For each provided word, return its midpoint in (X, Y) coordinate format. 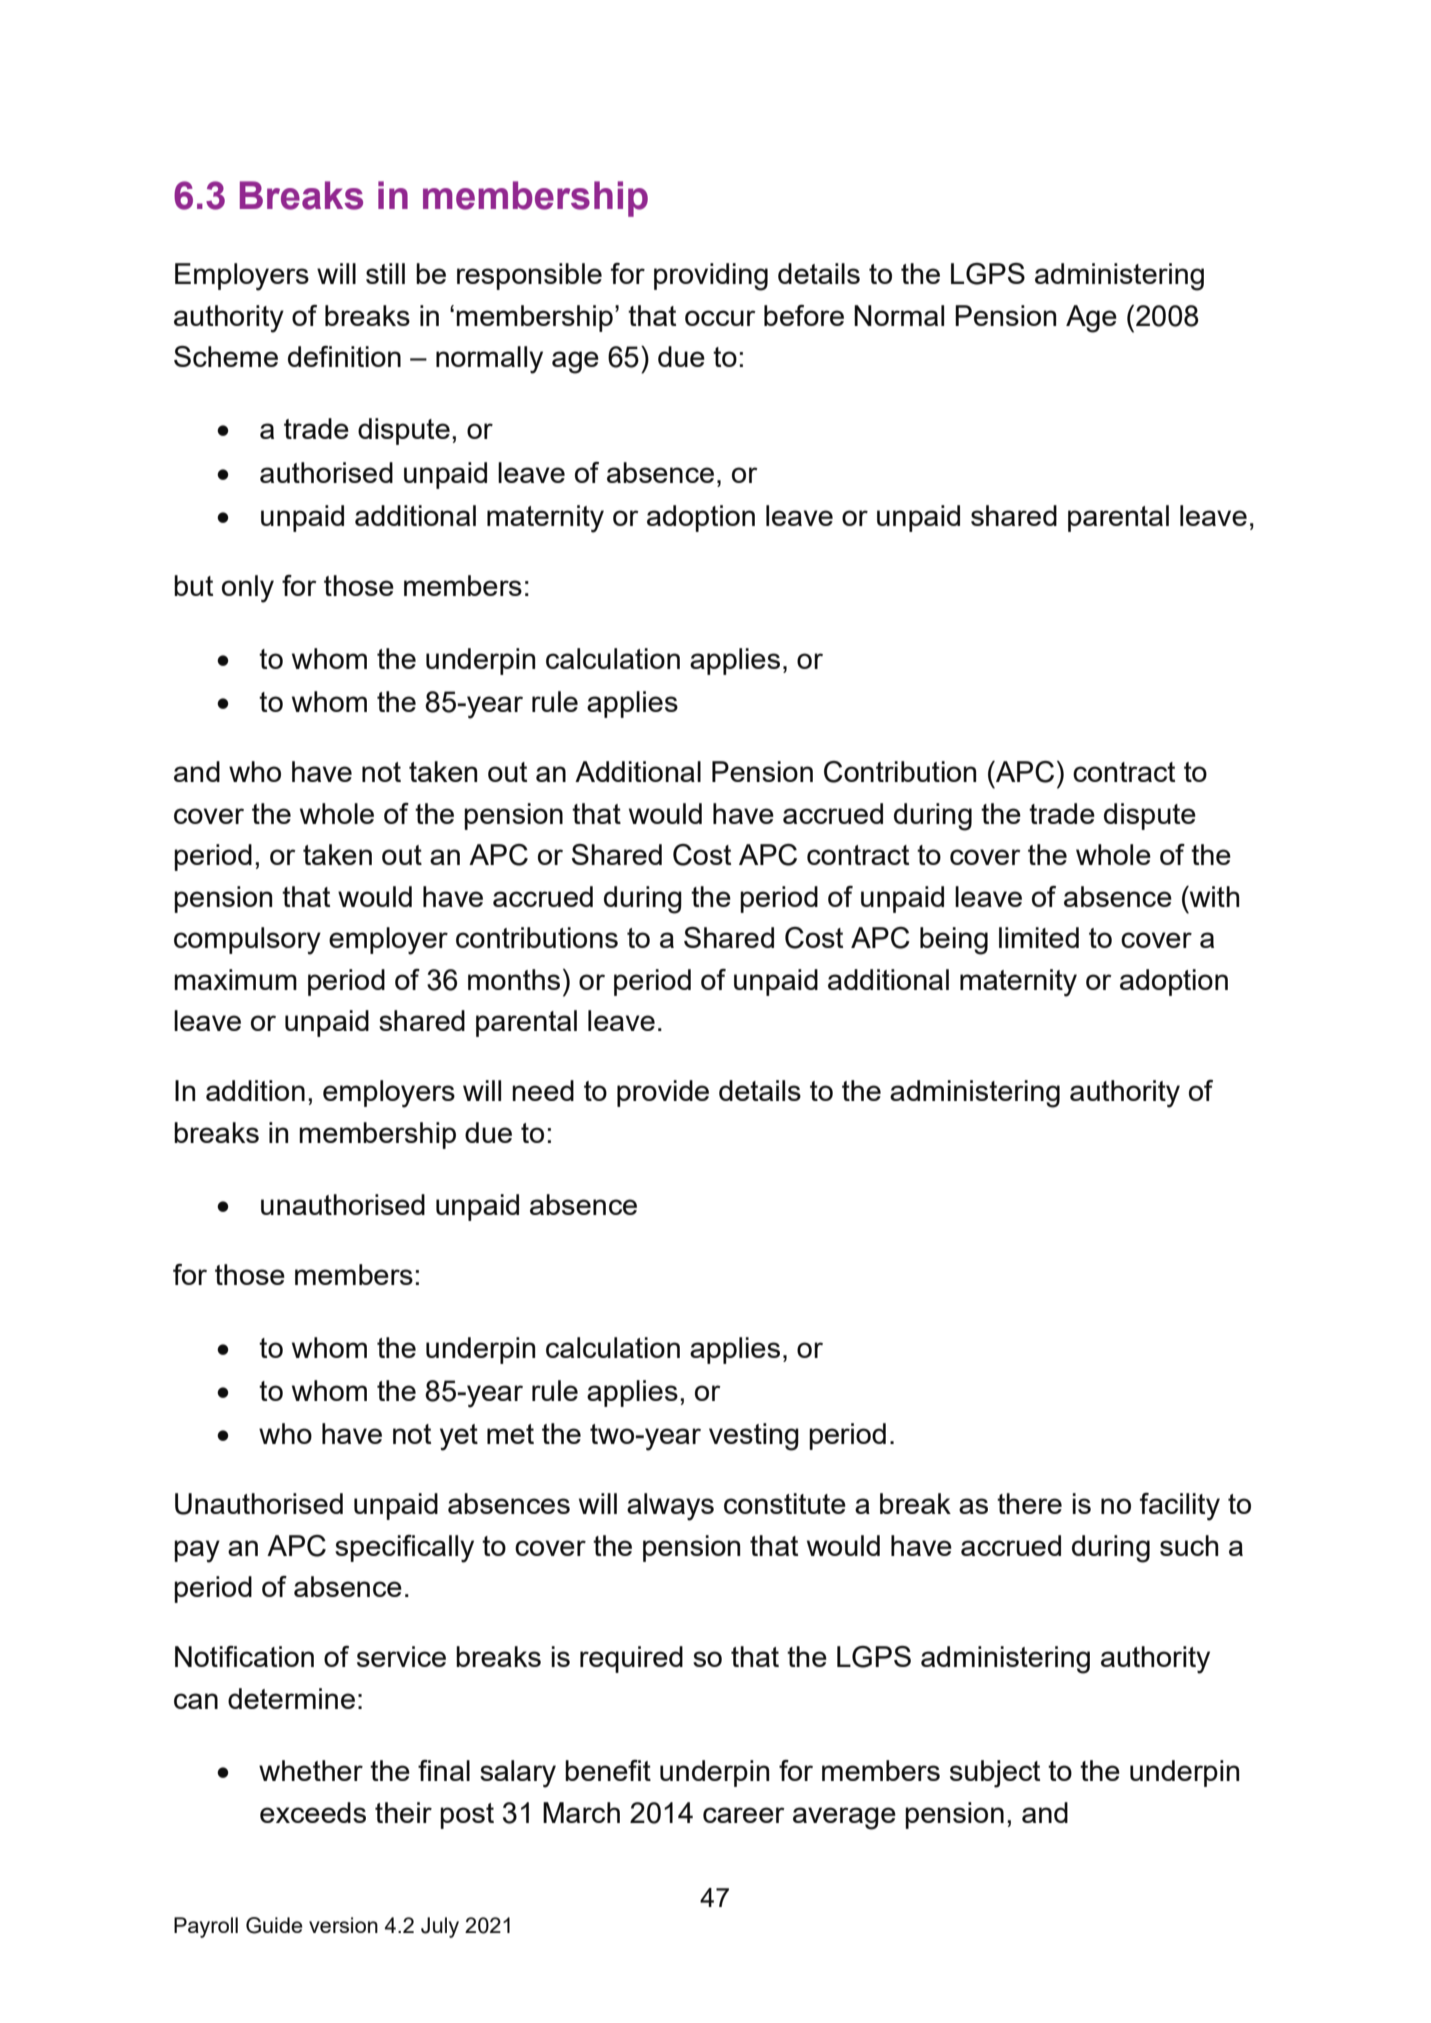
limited (1039, 937)
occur (720, 318)
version (343, 1925)
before (804, 315)
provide (663, 1093)
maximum (235, 979)
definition (344, 356)
